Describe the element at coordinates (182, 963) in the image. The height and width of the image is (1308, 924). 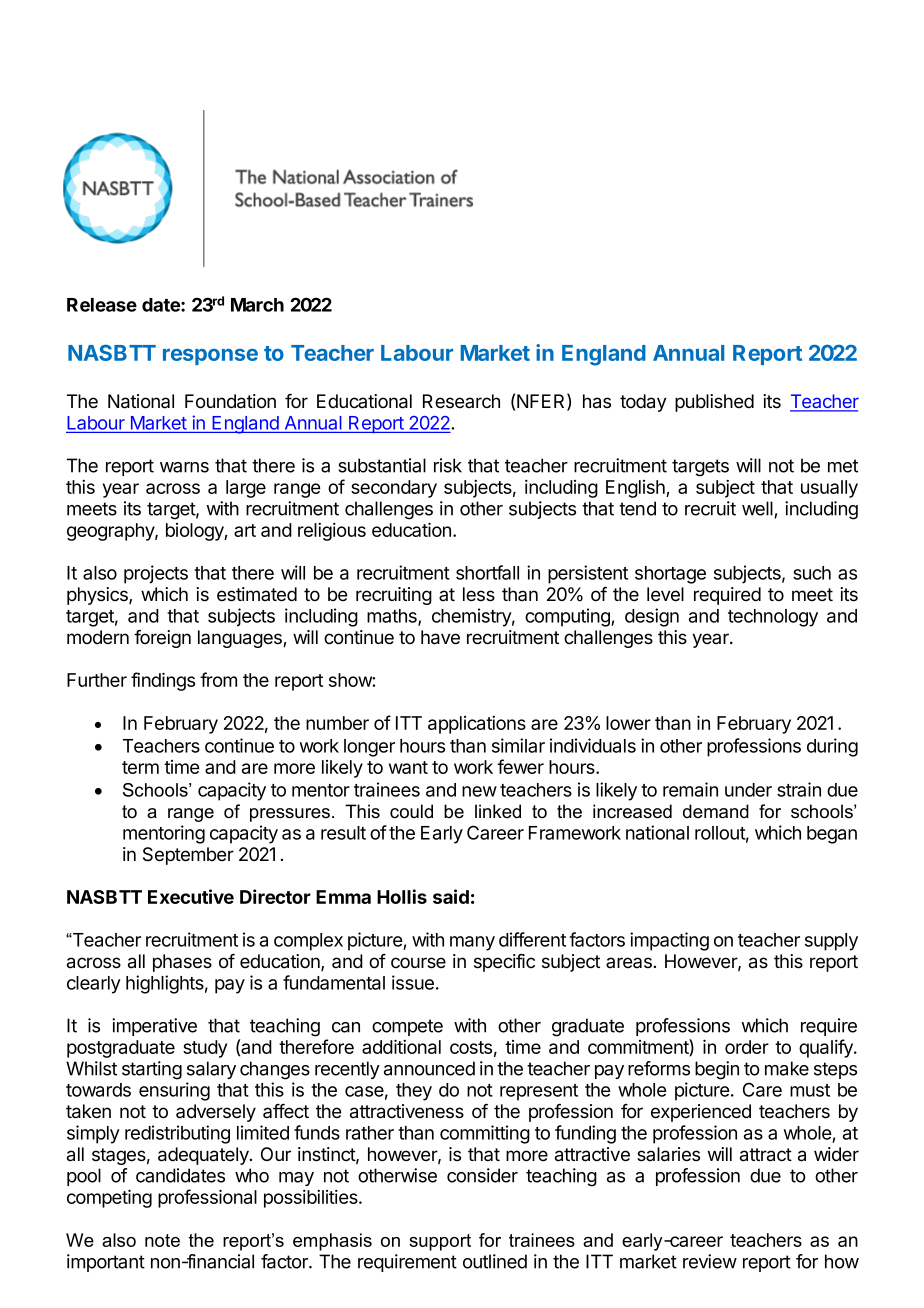
I see `phases` at that location.
